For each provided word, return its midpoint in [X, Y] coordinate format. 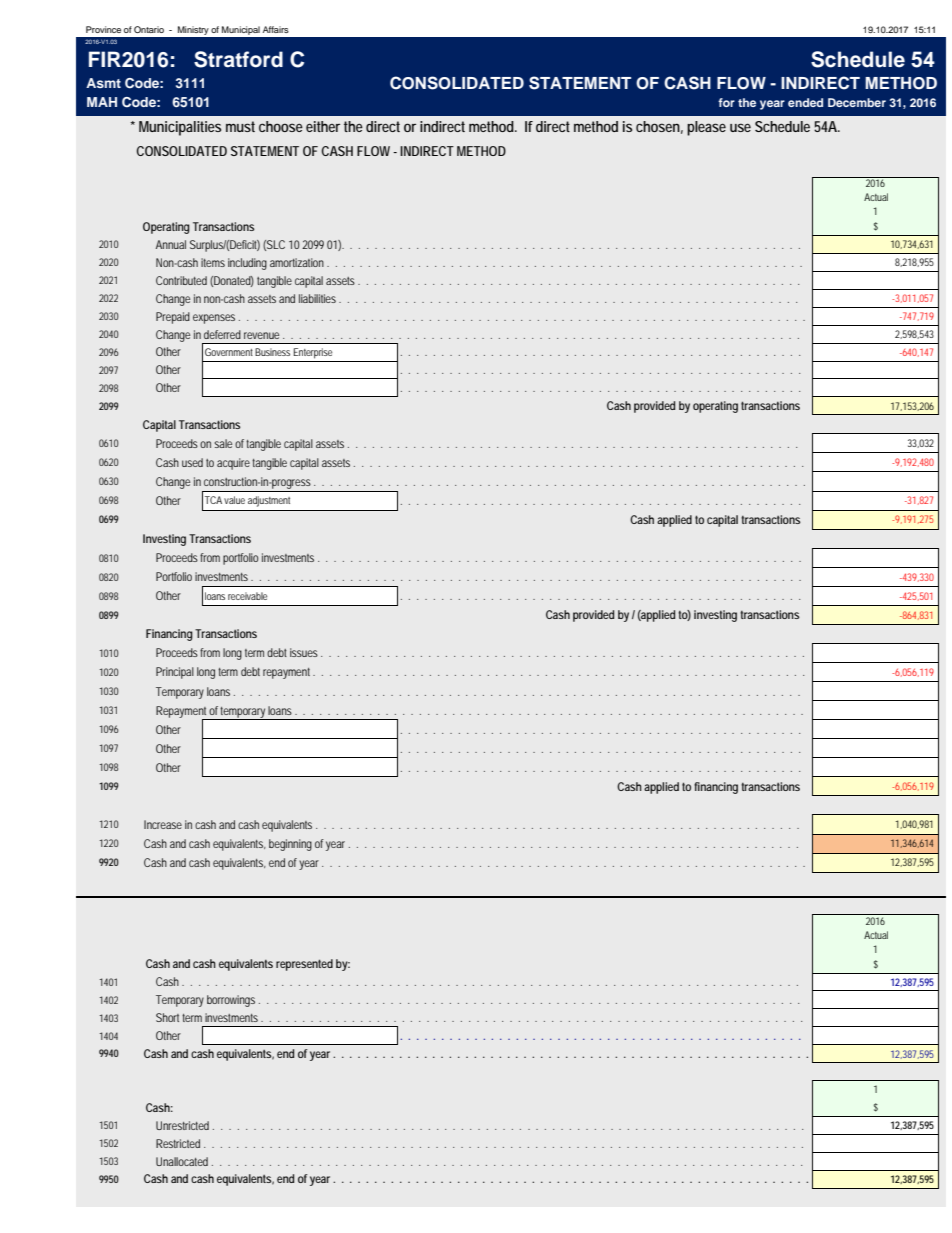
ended [805, 102]
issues [304, 652]
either [323, 126]
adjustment [269, 501]
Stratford [238, 59]
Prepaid [173, 318]
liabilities [319, 298]
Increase [163, 824]
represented [304, 965]
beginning [290, 845]
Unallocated [182, 1161]
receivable [247, 596]
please [706, 128]
